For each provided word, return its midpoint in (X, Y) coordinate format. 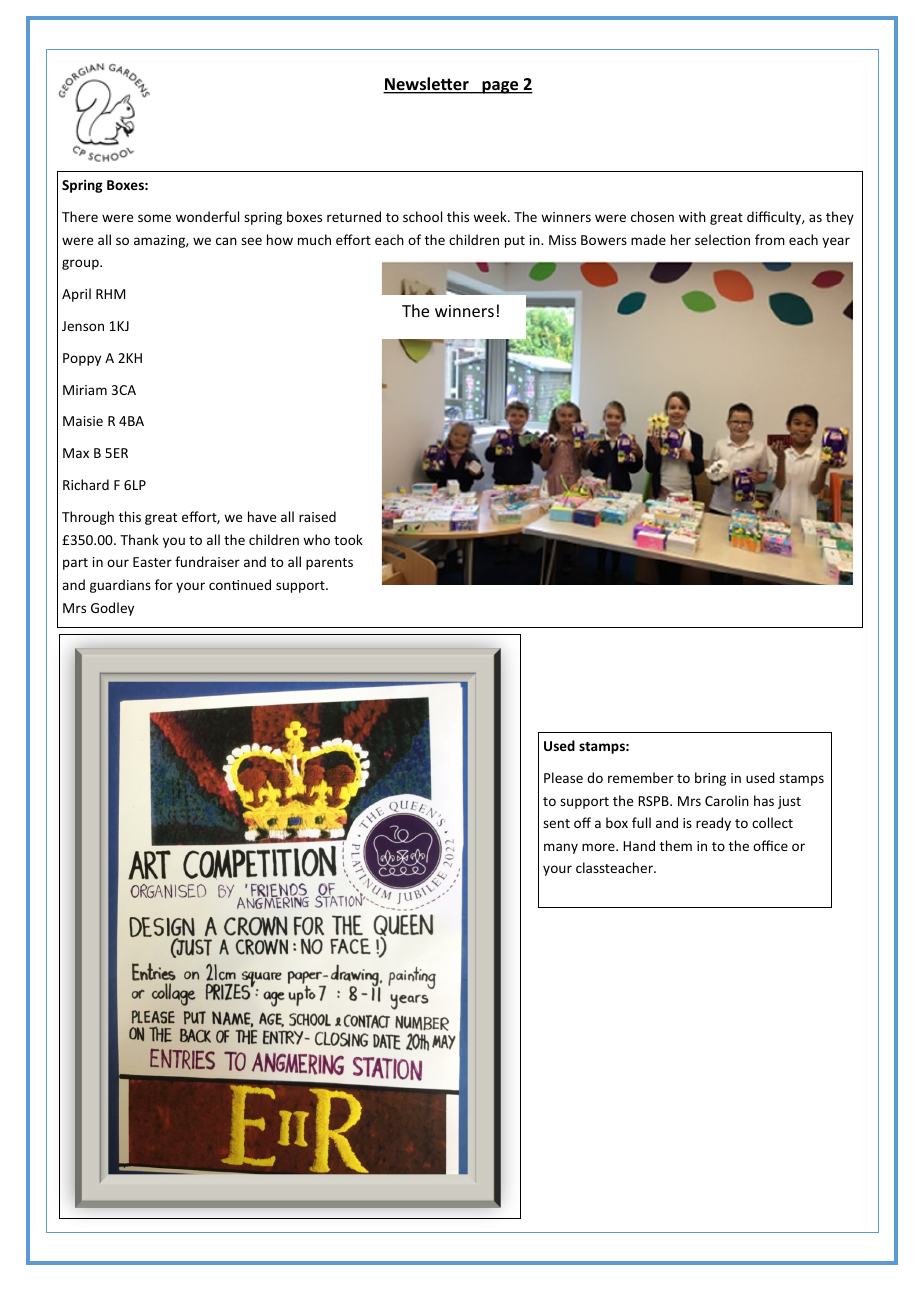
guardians (120, 586)
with (692, 216)
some (154, 218)
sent (556, 823)
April (76, 295)
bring (710, 779)
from (770, 239)
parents (329, 564)
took (348, 539)
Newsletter (427, 85)
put (515, 242)
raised (317, 516)
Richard (86, 484)
